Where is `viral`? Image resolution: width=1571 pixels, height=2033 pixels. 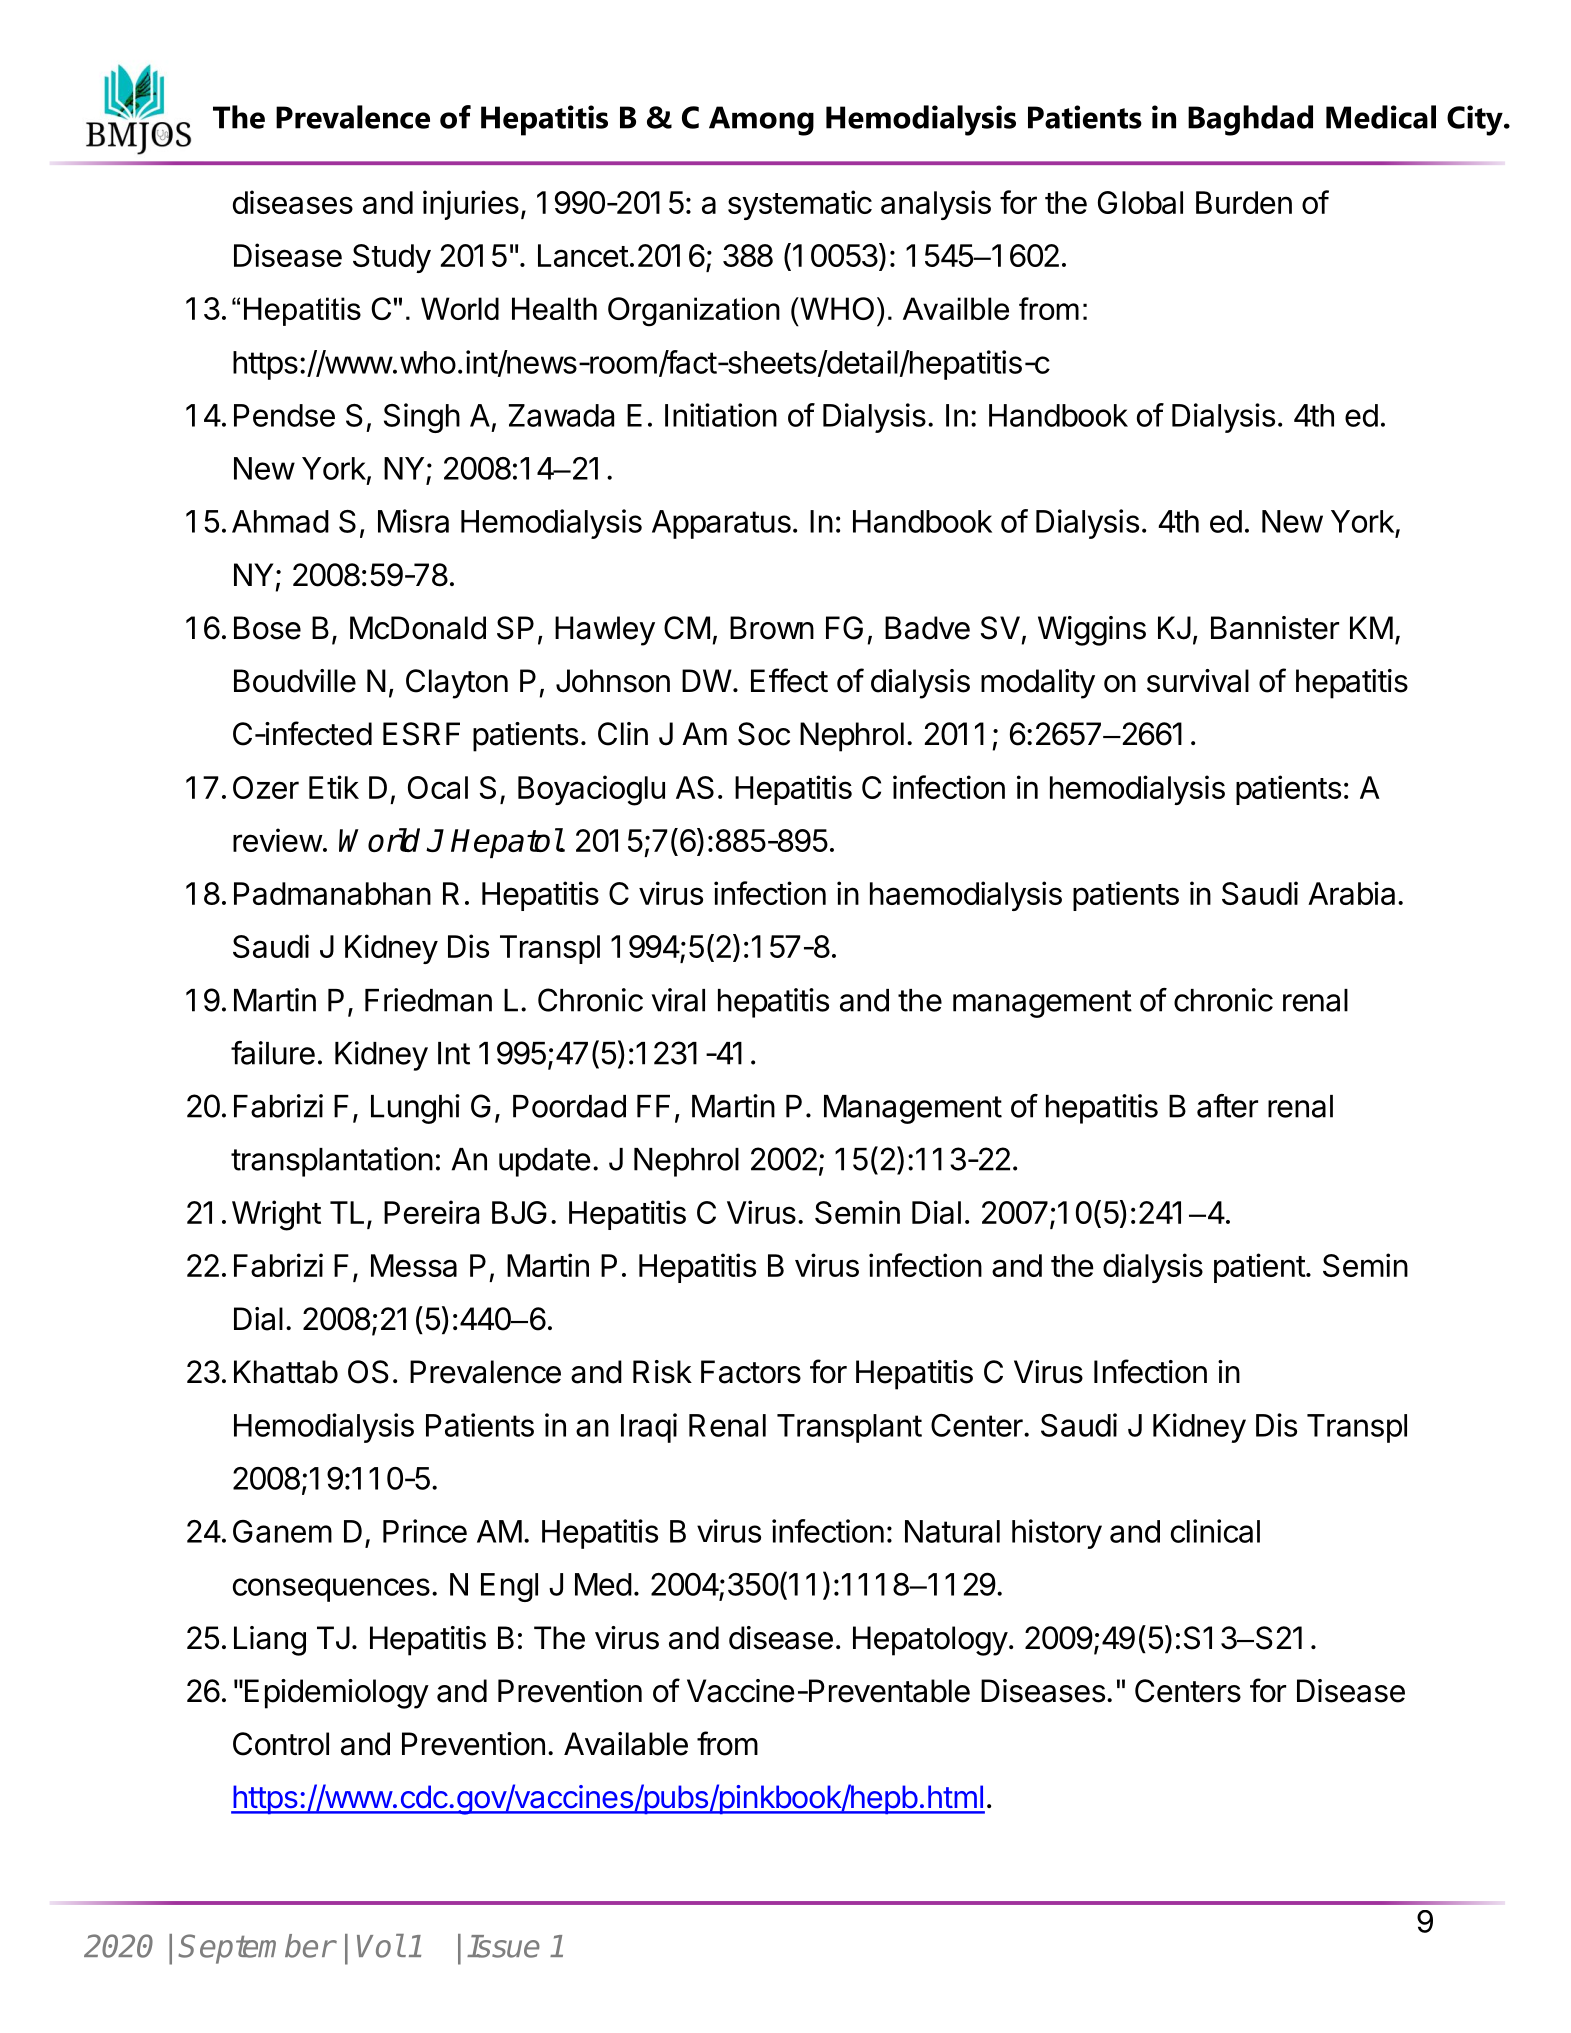 viral is located at coordinates (678, 1000).
